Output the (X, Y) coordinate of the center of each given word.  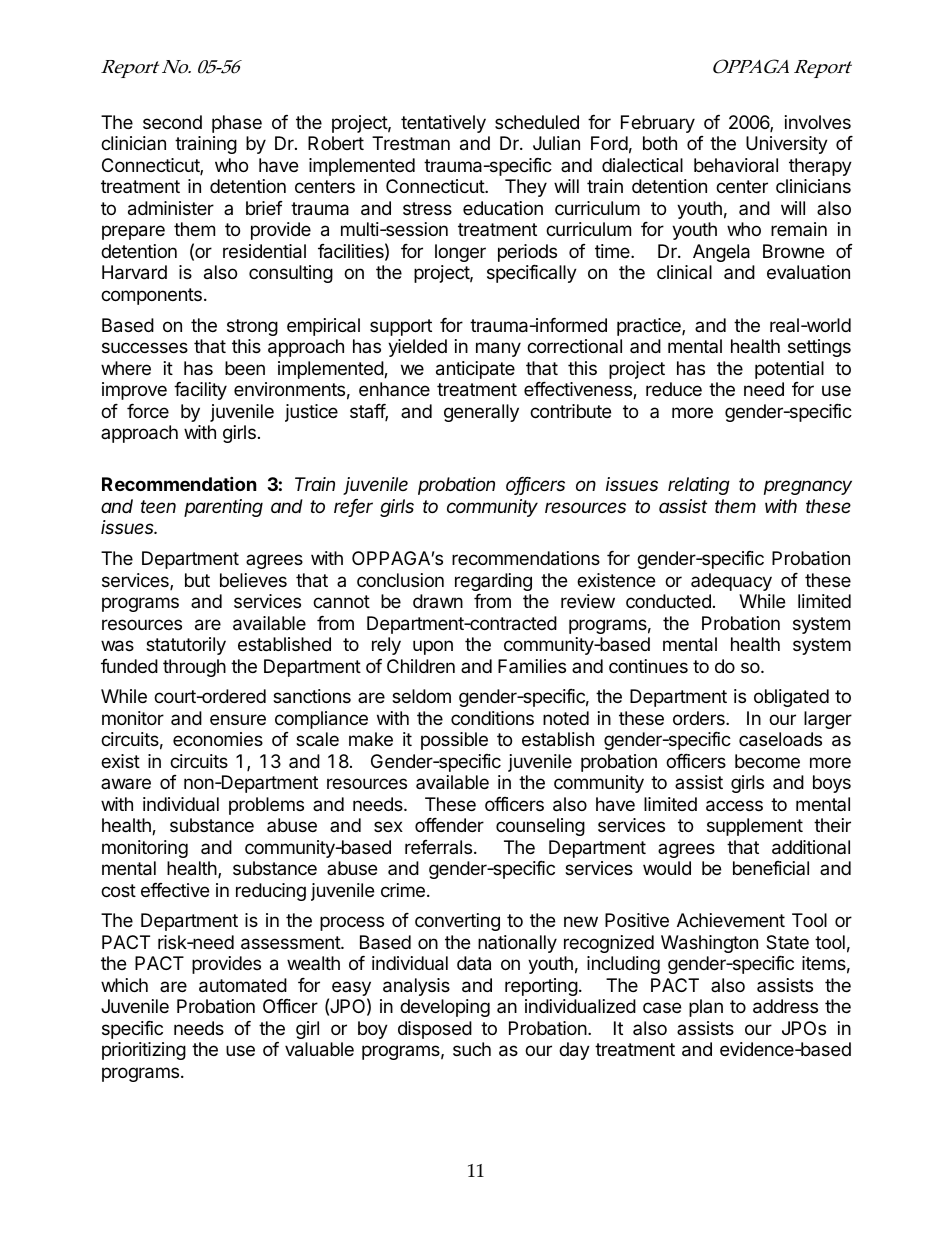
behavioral (736, 165)
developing (445, 1008)
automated (243, 985)
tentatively (443, 124)
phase (237, 124)
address (785, 1006)
